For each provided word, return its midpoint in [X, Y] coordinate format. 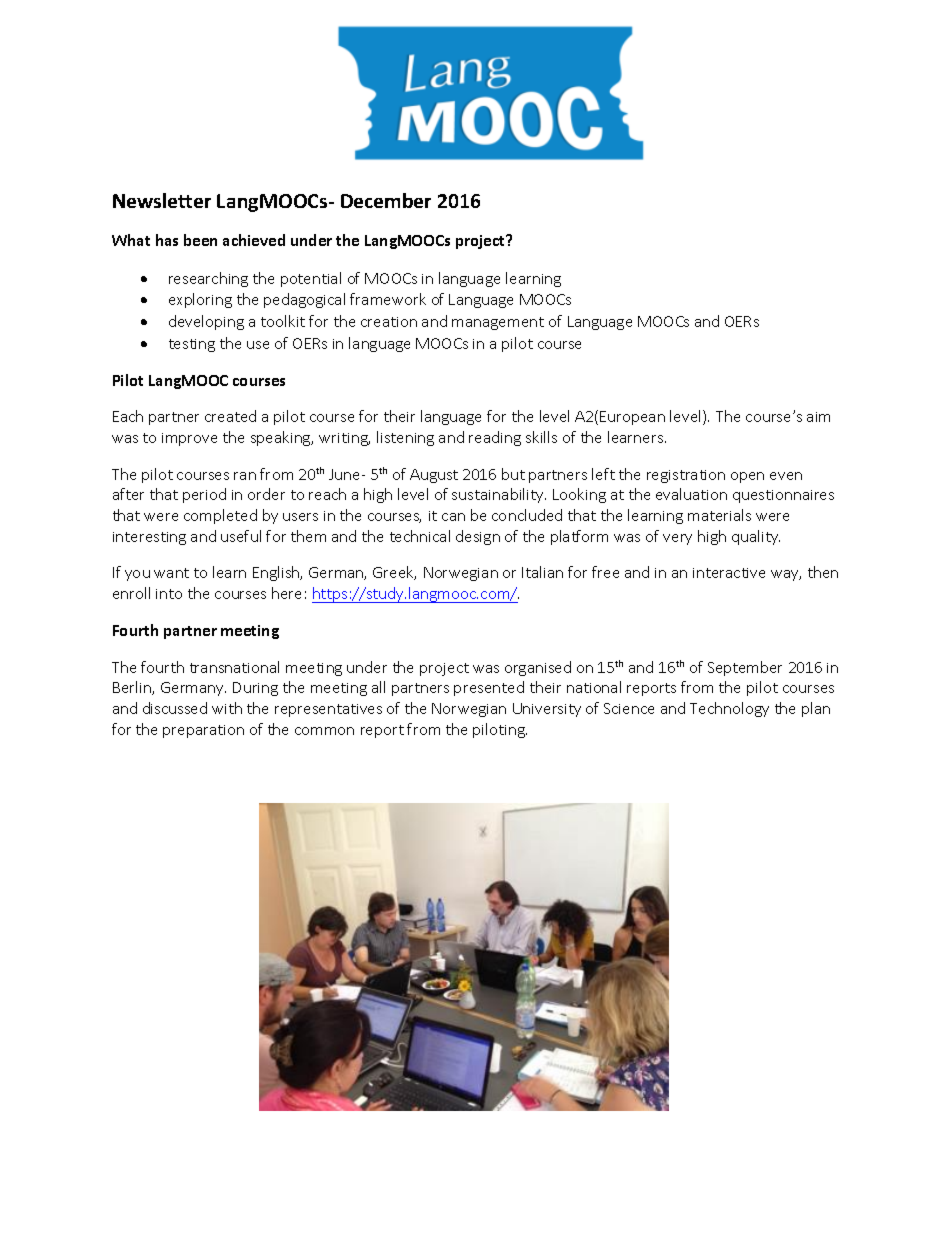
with [227, 708]
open [747, 477]
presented [489, 688]
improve [189, 439]
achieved [254, 240]
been [200, 240]
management [498, 323]
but [513, 474]
